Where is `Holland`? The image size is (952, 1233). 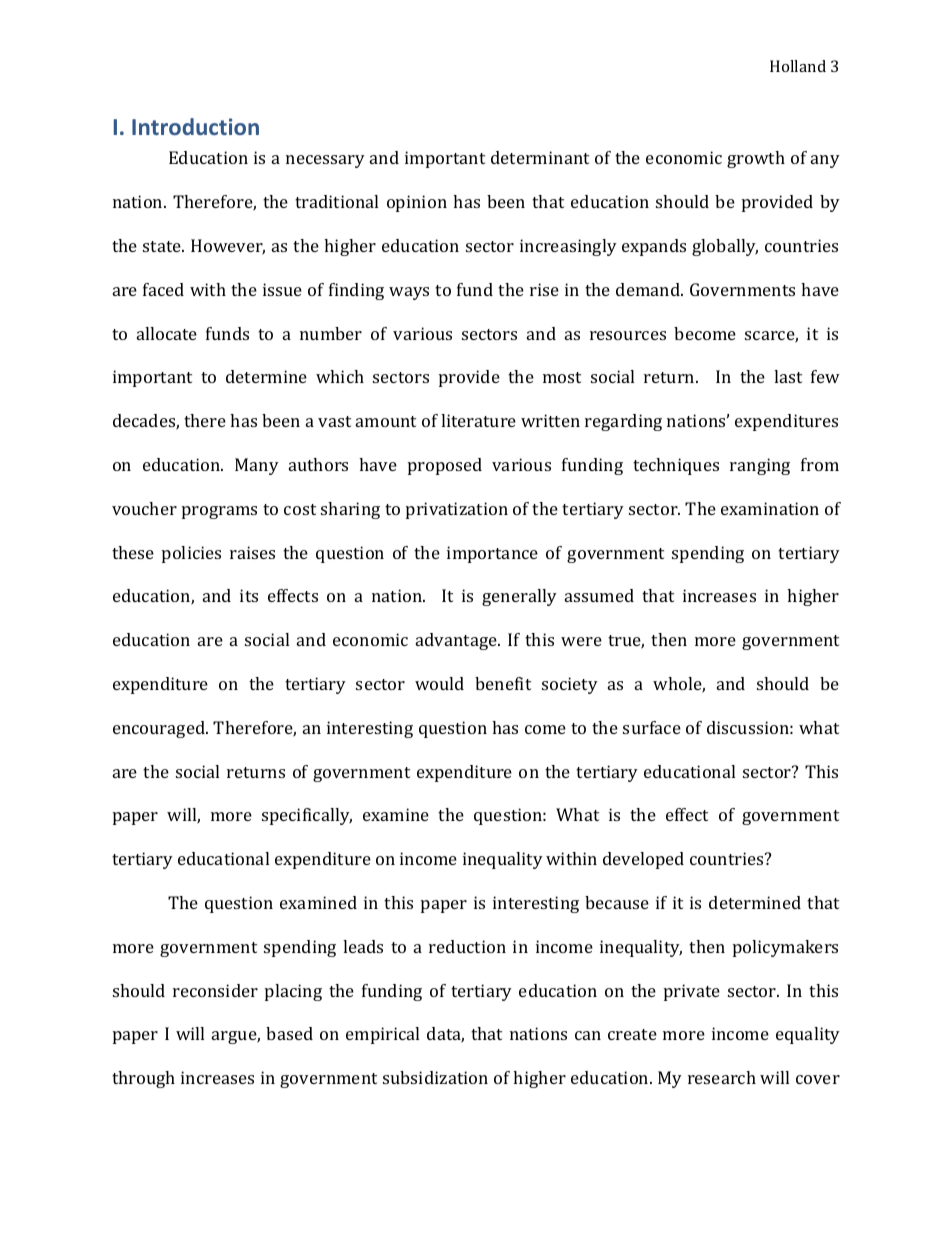 Holland is located at coordinates (798, 66).
